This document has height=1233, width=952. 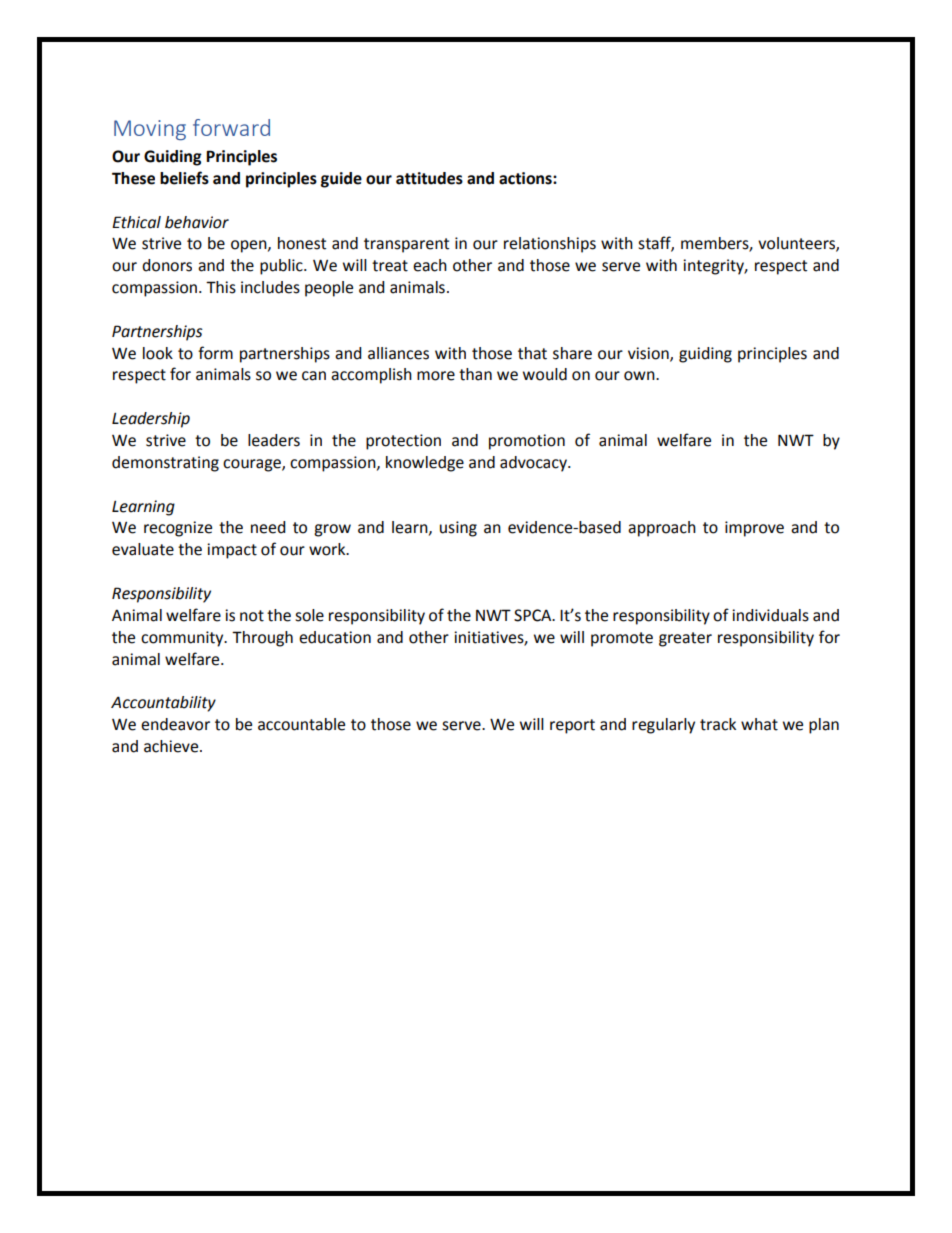 I want to click on each, so click(x=430, y=265).
